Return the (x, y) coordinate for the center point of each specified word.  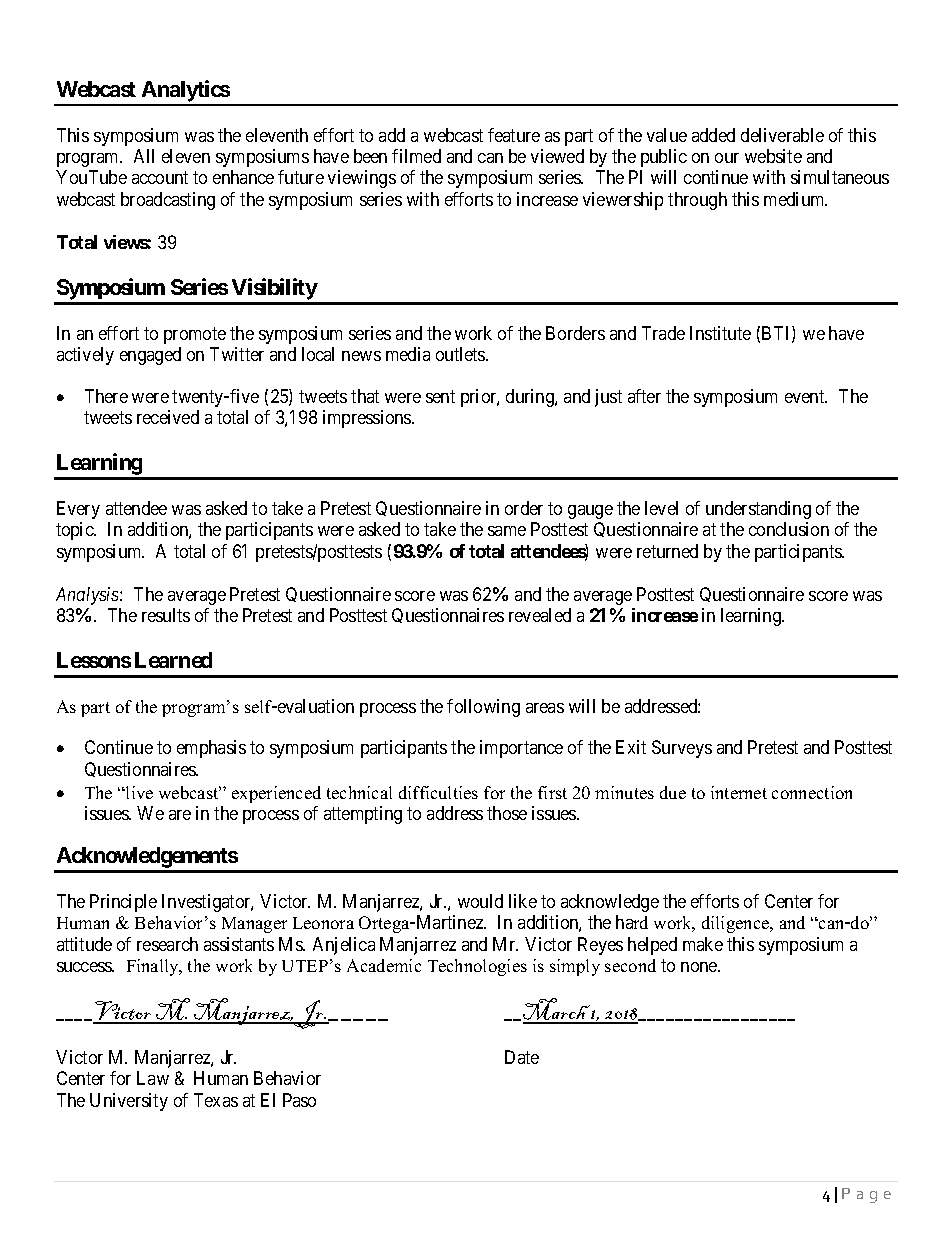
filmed (416, 156)
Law (153, 1078)
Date (522, 1057)
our (727, 158)
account (160, 178)
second (630, 965)
